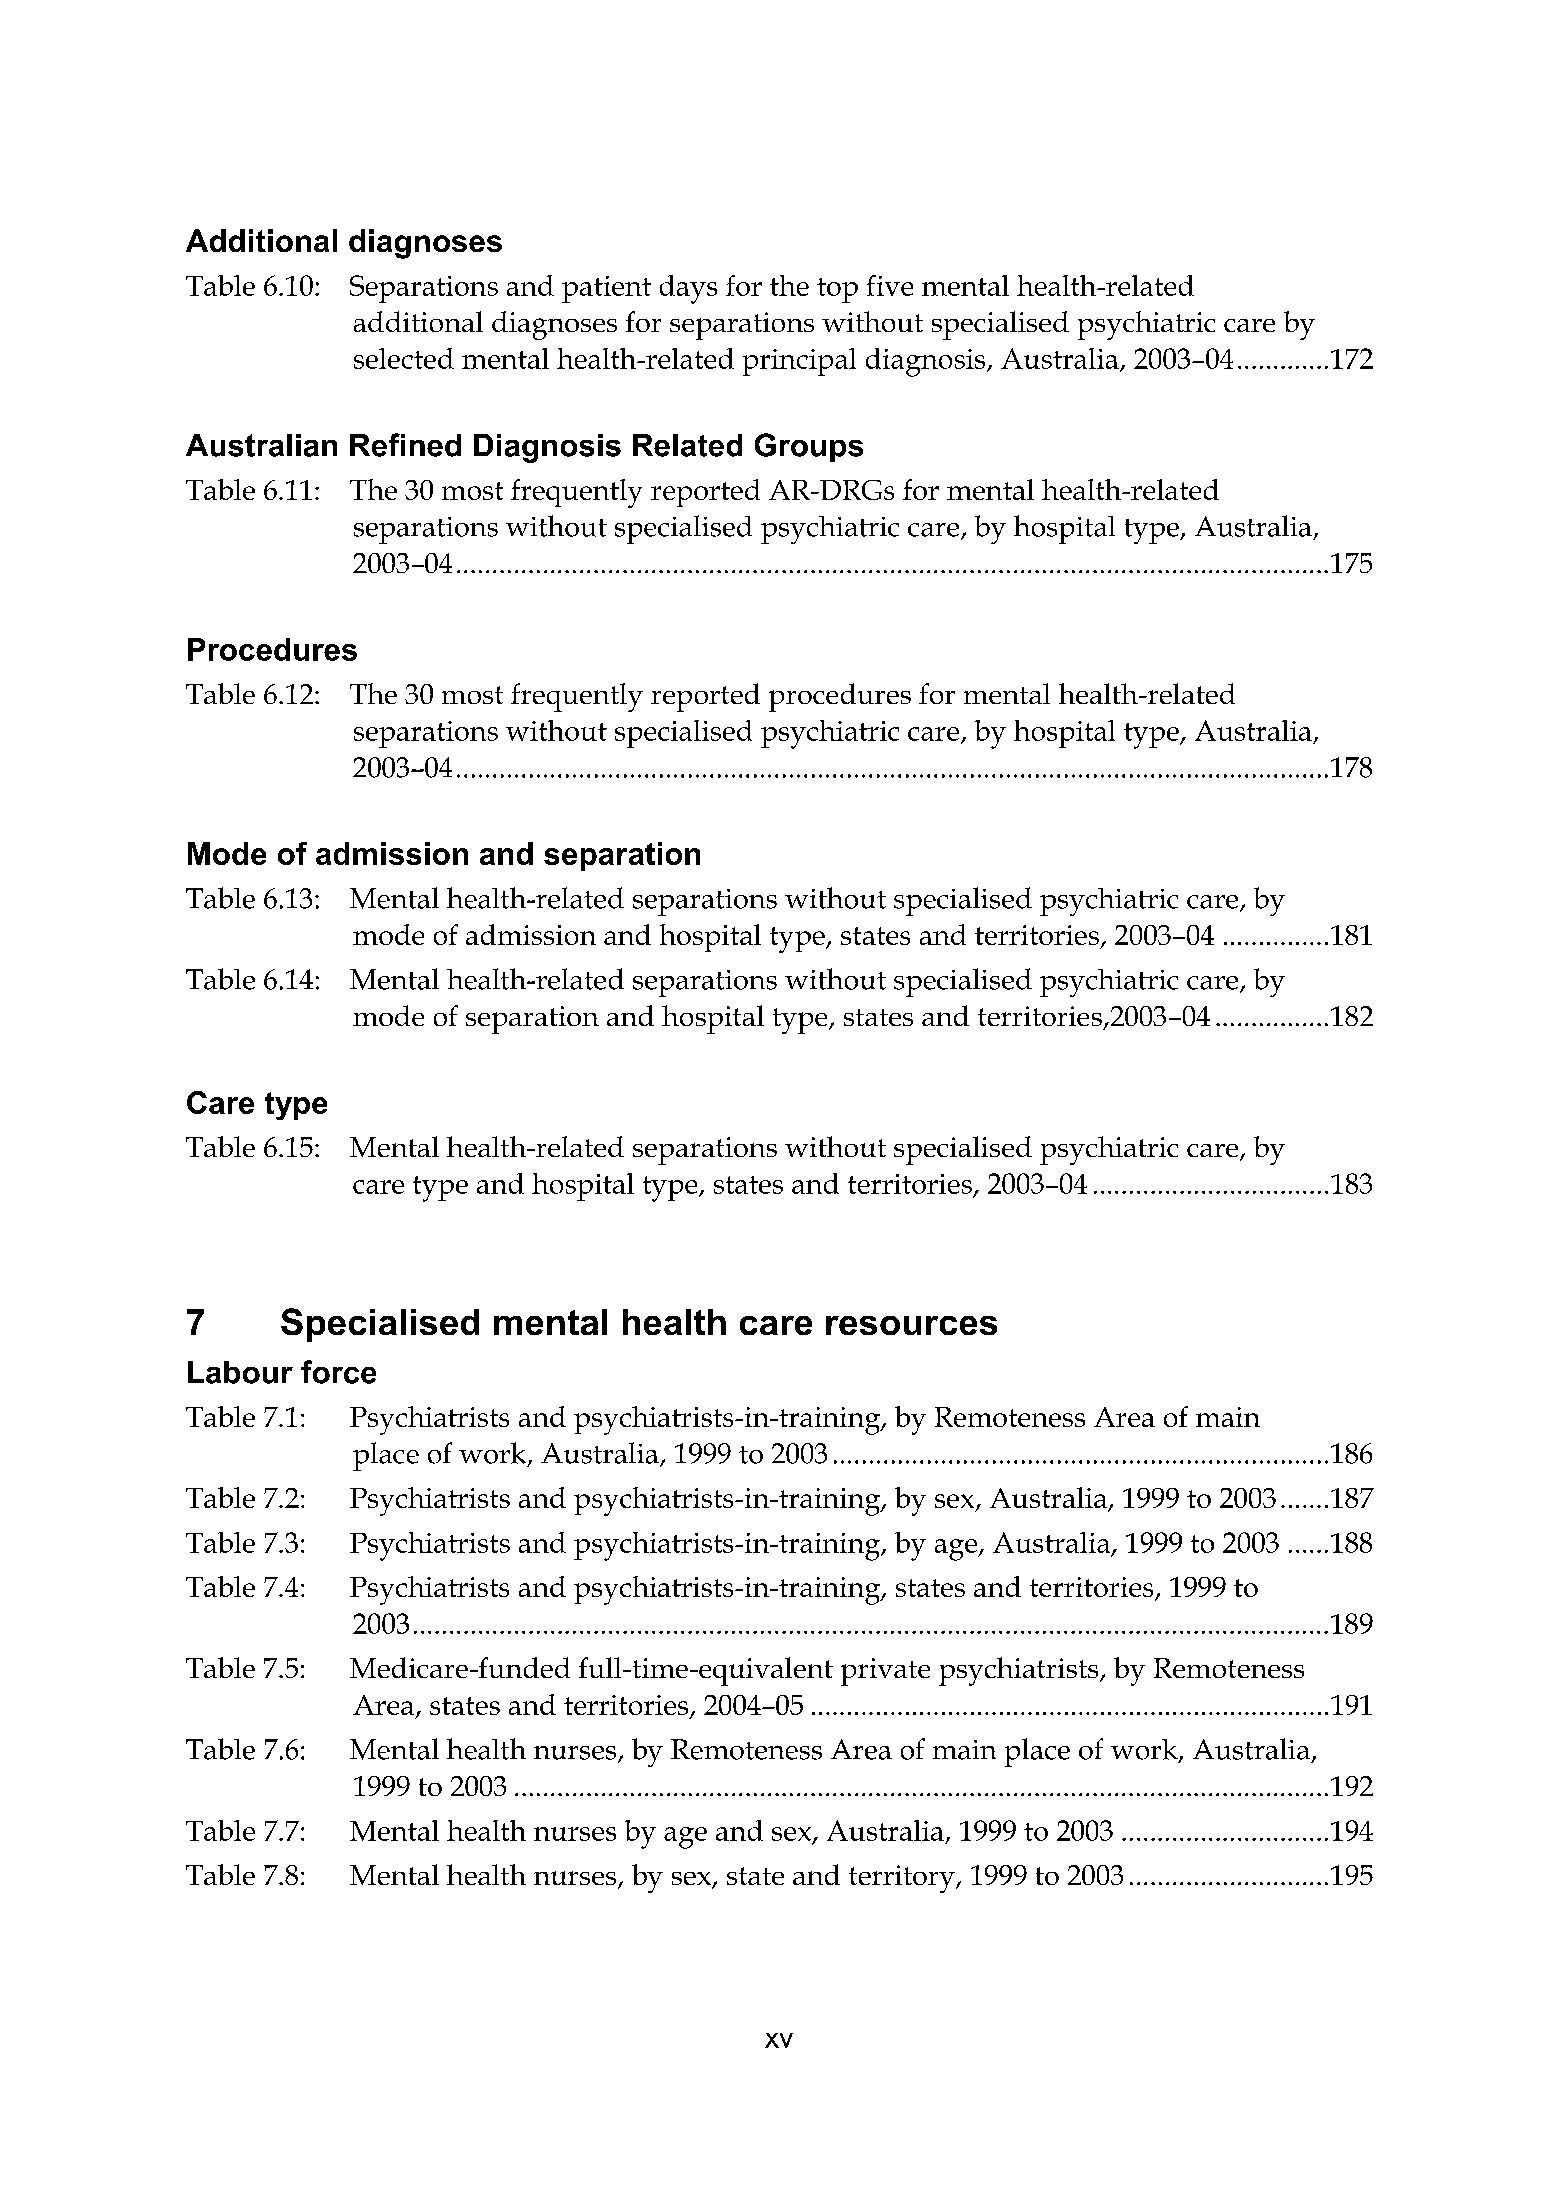  Describe the element at coordinates (809, 447) in the page. I see `Groups` at that location.
